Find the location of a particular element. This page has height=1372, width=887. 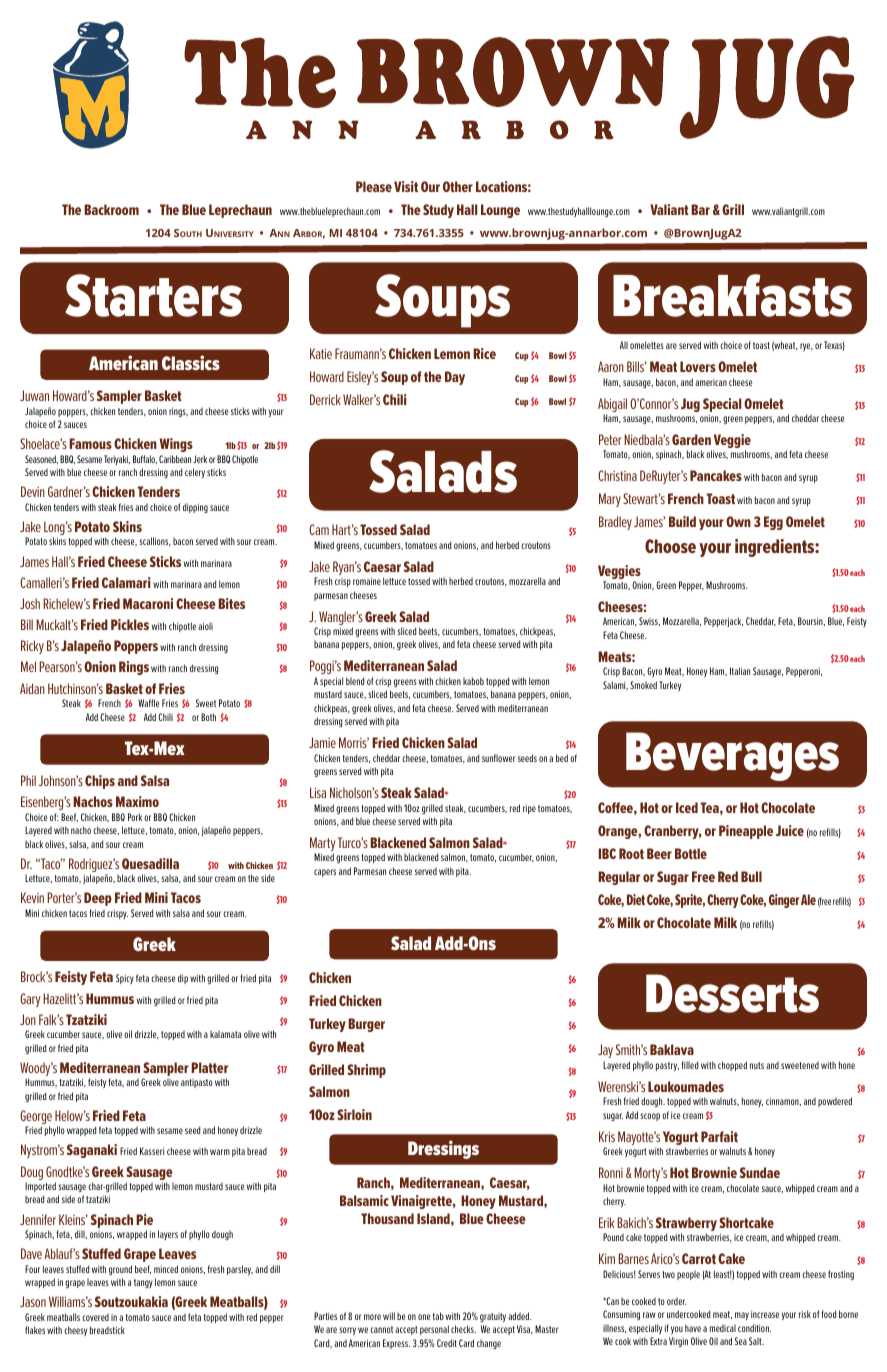

Other is located at coordinates (458, 186).
